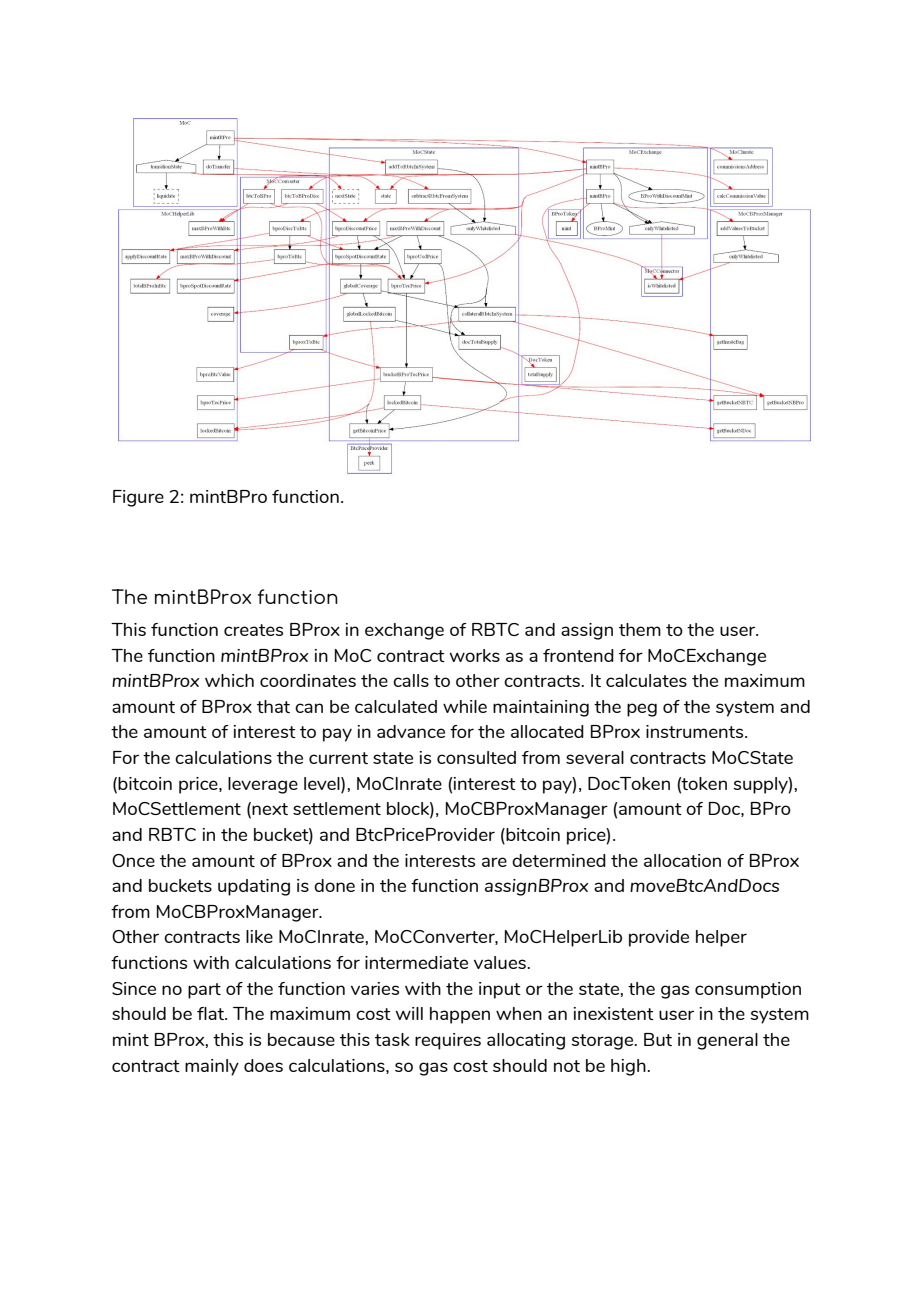  What do you see at coordinates (682, 860) in the screenshot?
I see `allocation` at bounding box center [682, 860].
